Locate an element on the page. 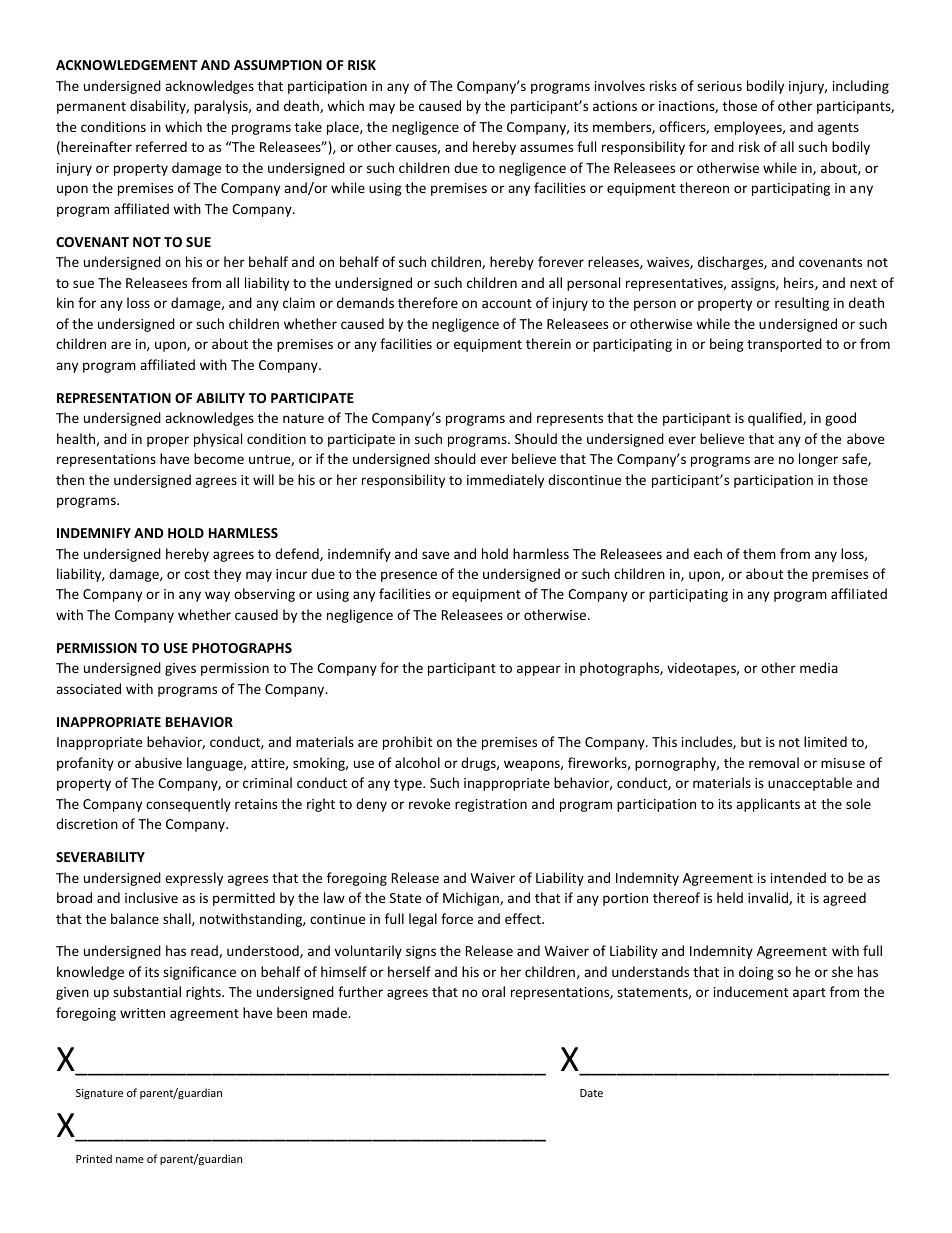 This page has width=952, height=1233. physical is located at coordinates (218, 440).
